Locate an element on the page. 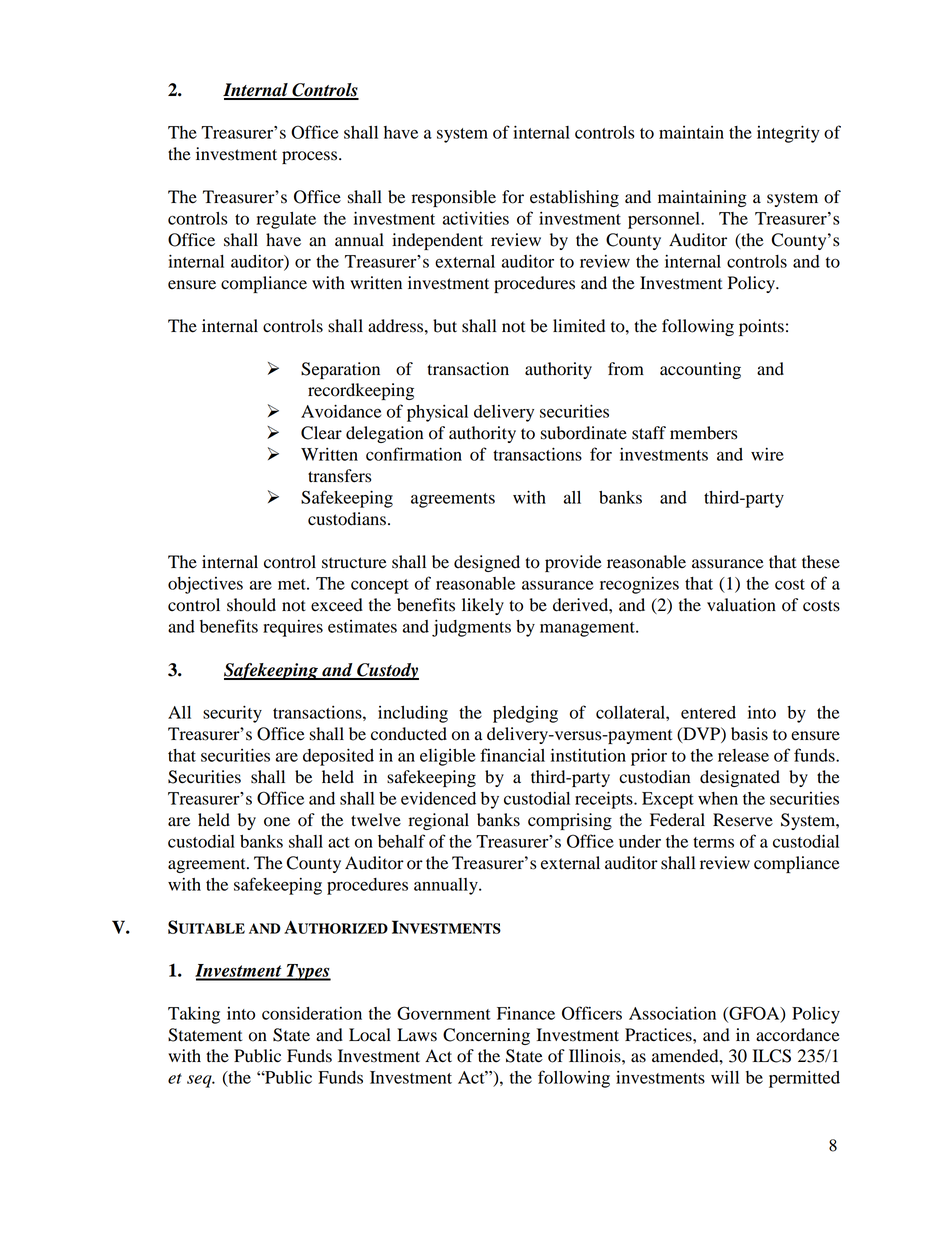  accounting is located at coordinates (700, 370).
